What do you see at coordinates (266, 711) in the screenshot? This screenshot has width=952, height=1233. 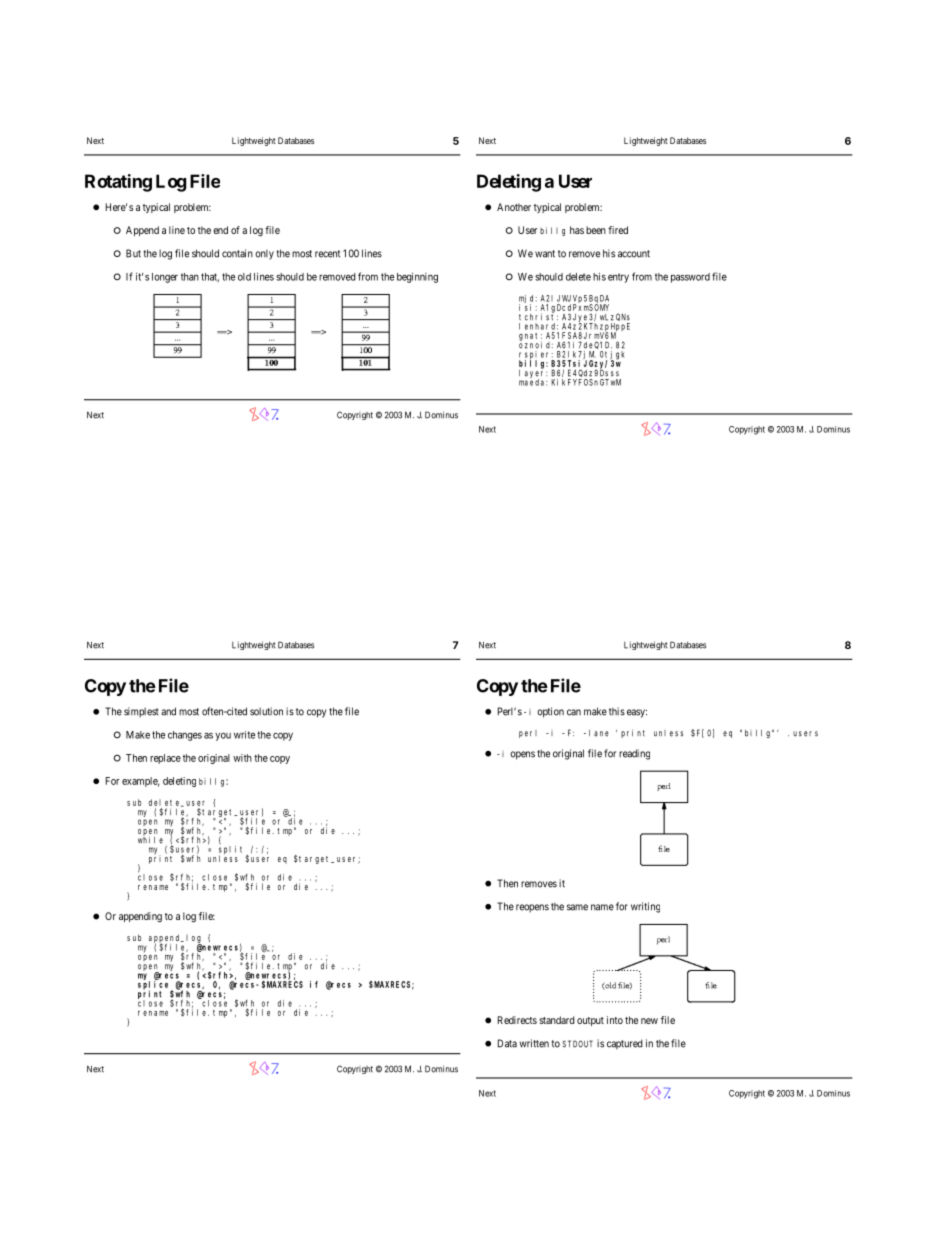 I see `solution` at bounding box center [266, 711].
